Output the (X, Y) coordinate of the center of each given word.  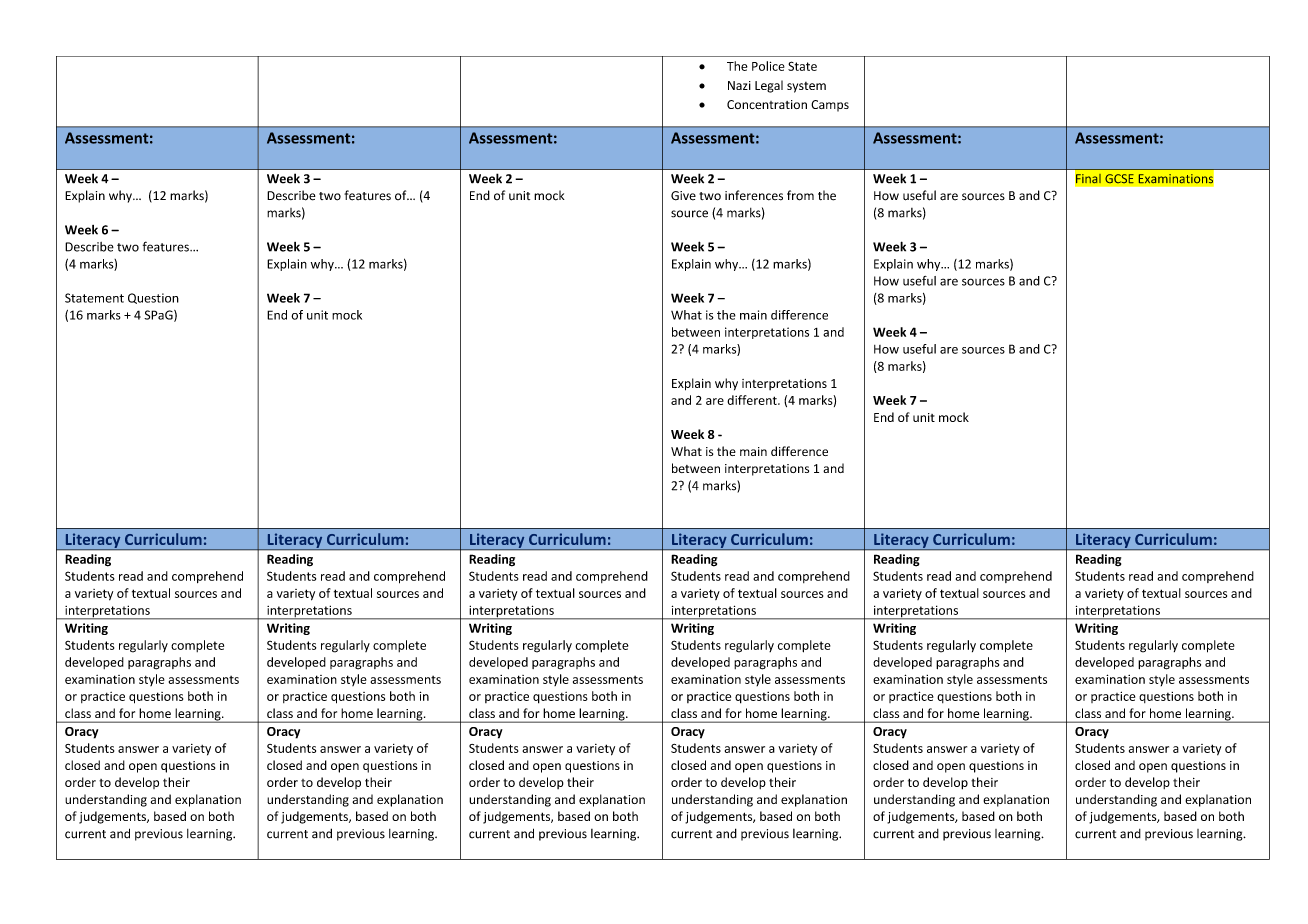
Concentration (767, 104)
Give (683, 196)
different (753, 400)
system (806, 87)
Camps (830, 106)
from (800, 195)
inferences (754, 195)
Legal (769, 86)
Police (768, 66)
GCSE (1119, 179)
